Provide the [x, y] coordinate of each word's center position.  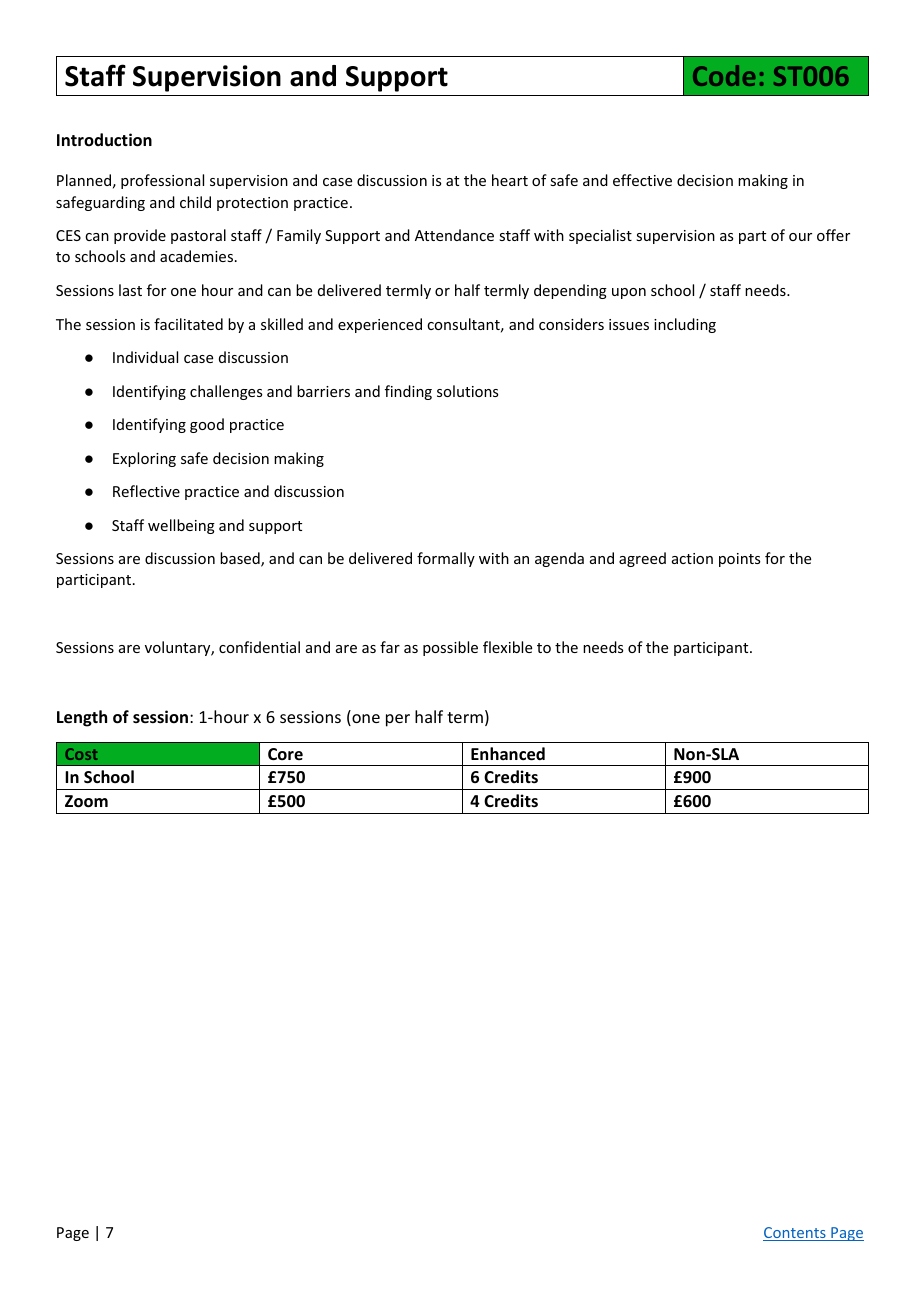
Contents [795, 1234]
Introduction [104, 140]
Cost [81, 754]
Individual [145, 357]
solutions [467, 391]
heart [510, 180]
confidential [259, 647]
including [685, 325]
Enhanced [508, 754]
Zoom [86, 801]
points [739, 560]
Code [724, 75]
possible [450, 648]
